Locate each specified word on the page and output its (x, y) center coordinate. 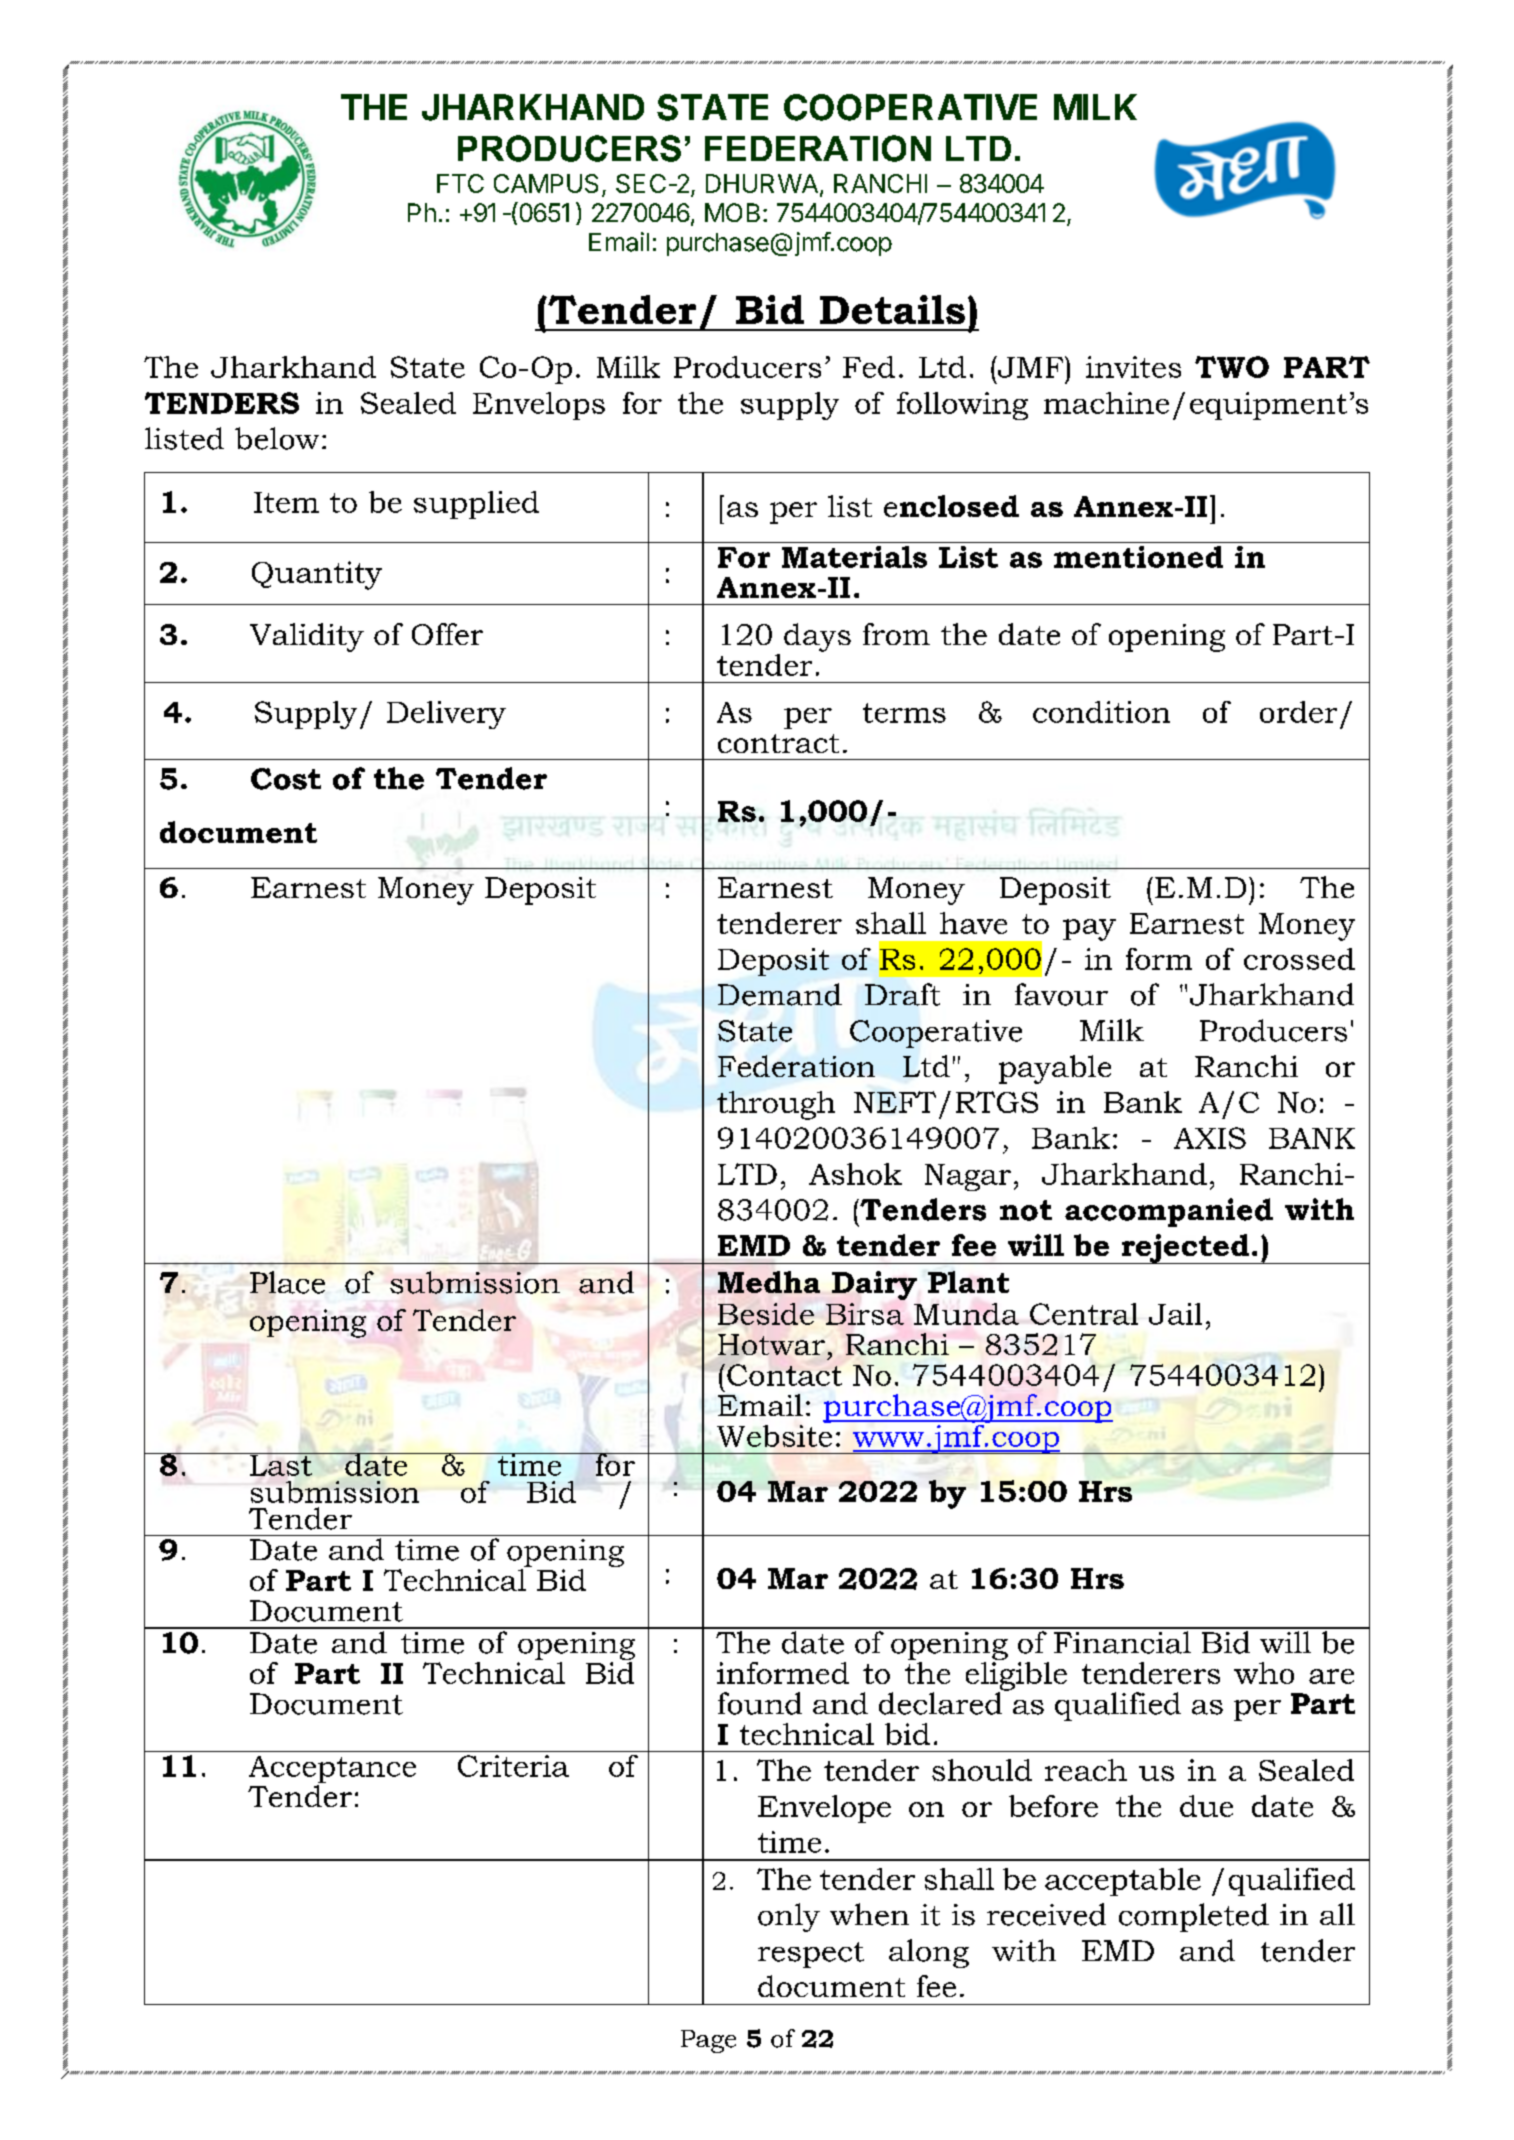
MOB (732, 212)
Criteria (513, 1766)
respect (811, 1955)
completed (1194, 1917)
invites (1133, 367)
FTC (460, 183)
